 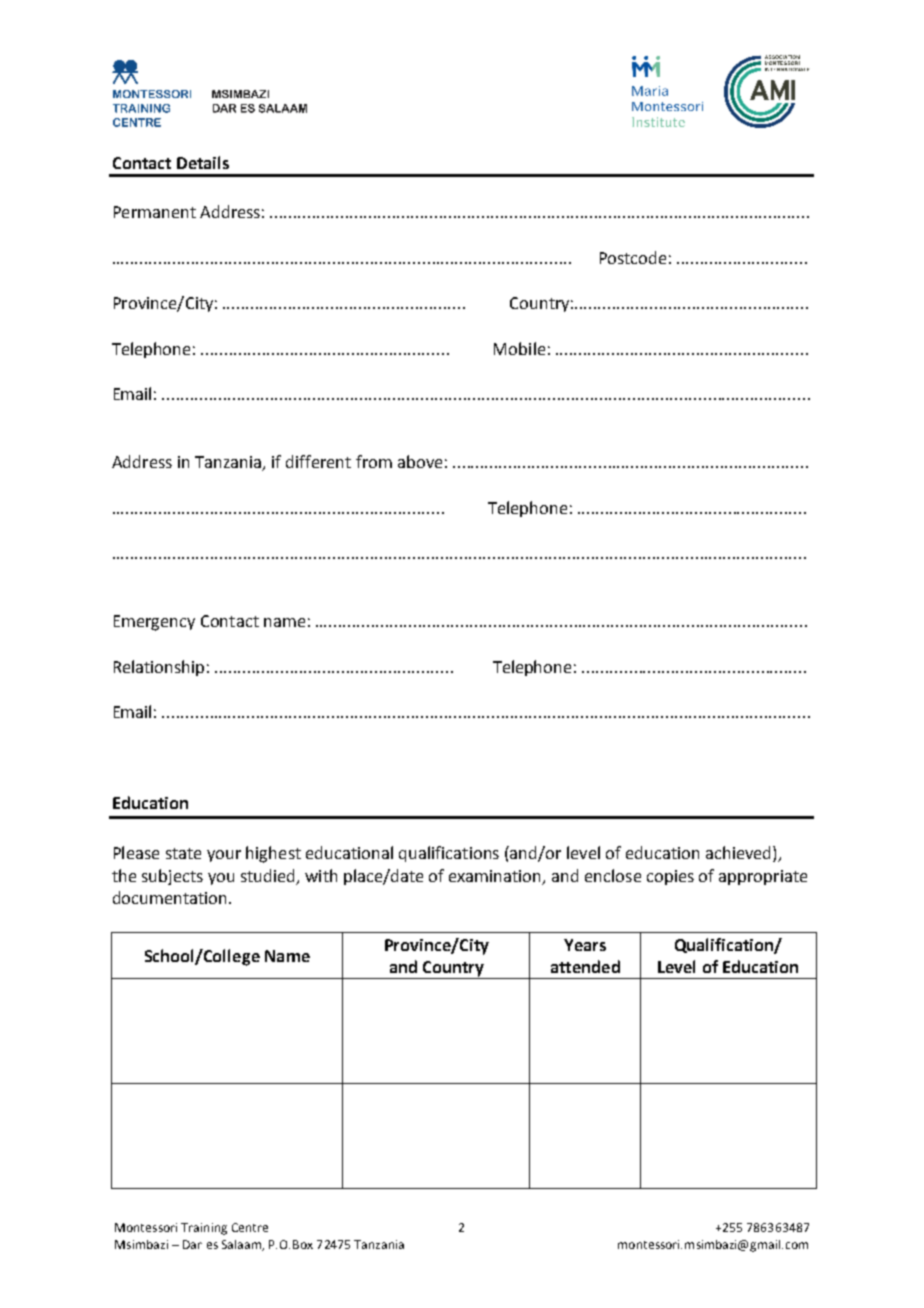 I want to click on examination, so click(x=496, y=877).
